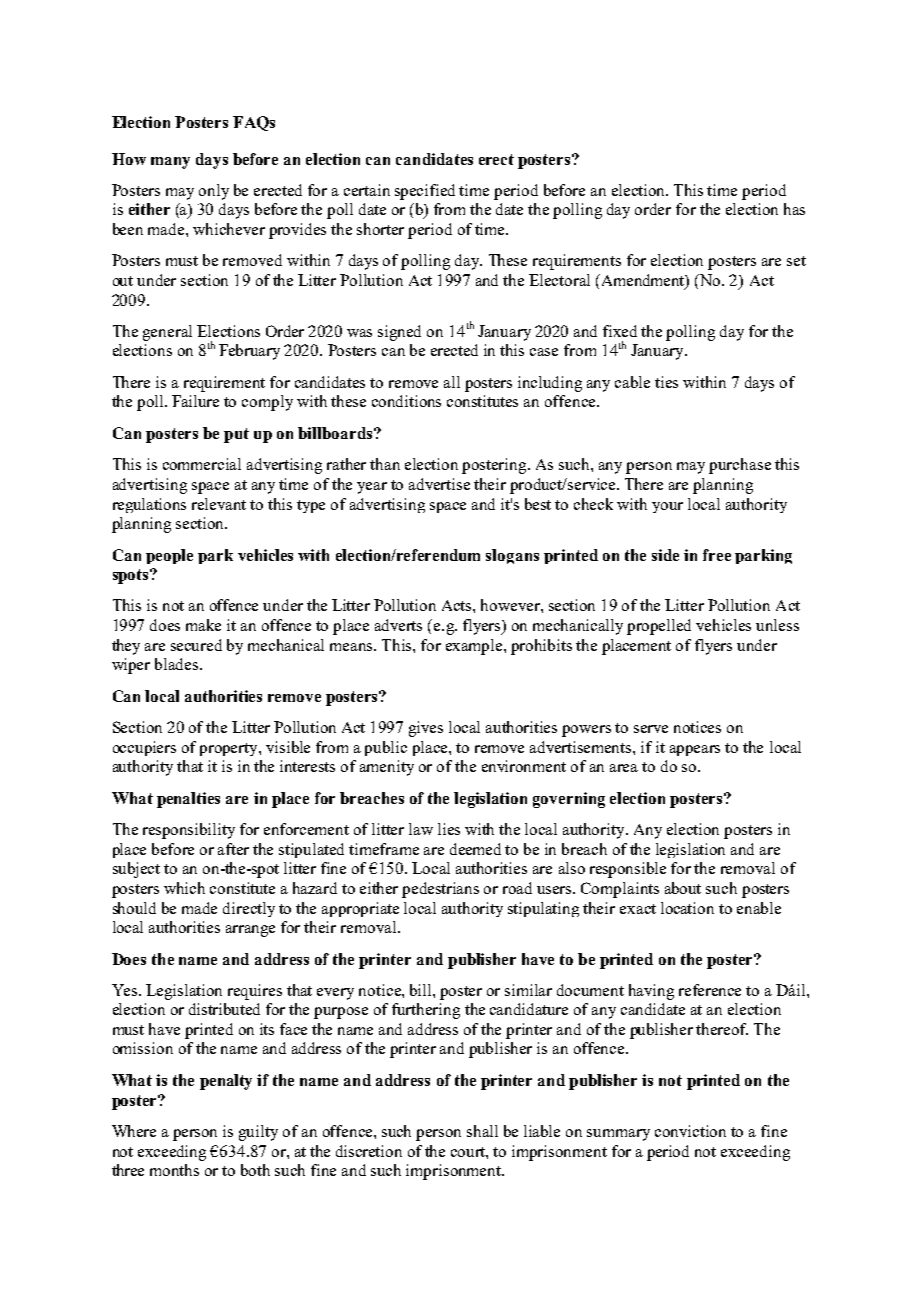 This image has width=924, height=1308. Describe the element at coordinates (214, 192) in the image. I see `only` at that location.
